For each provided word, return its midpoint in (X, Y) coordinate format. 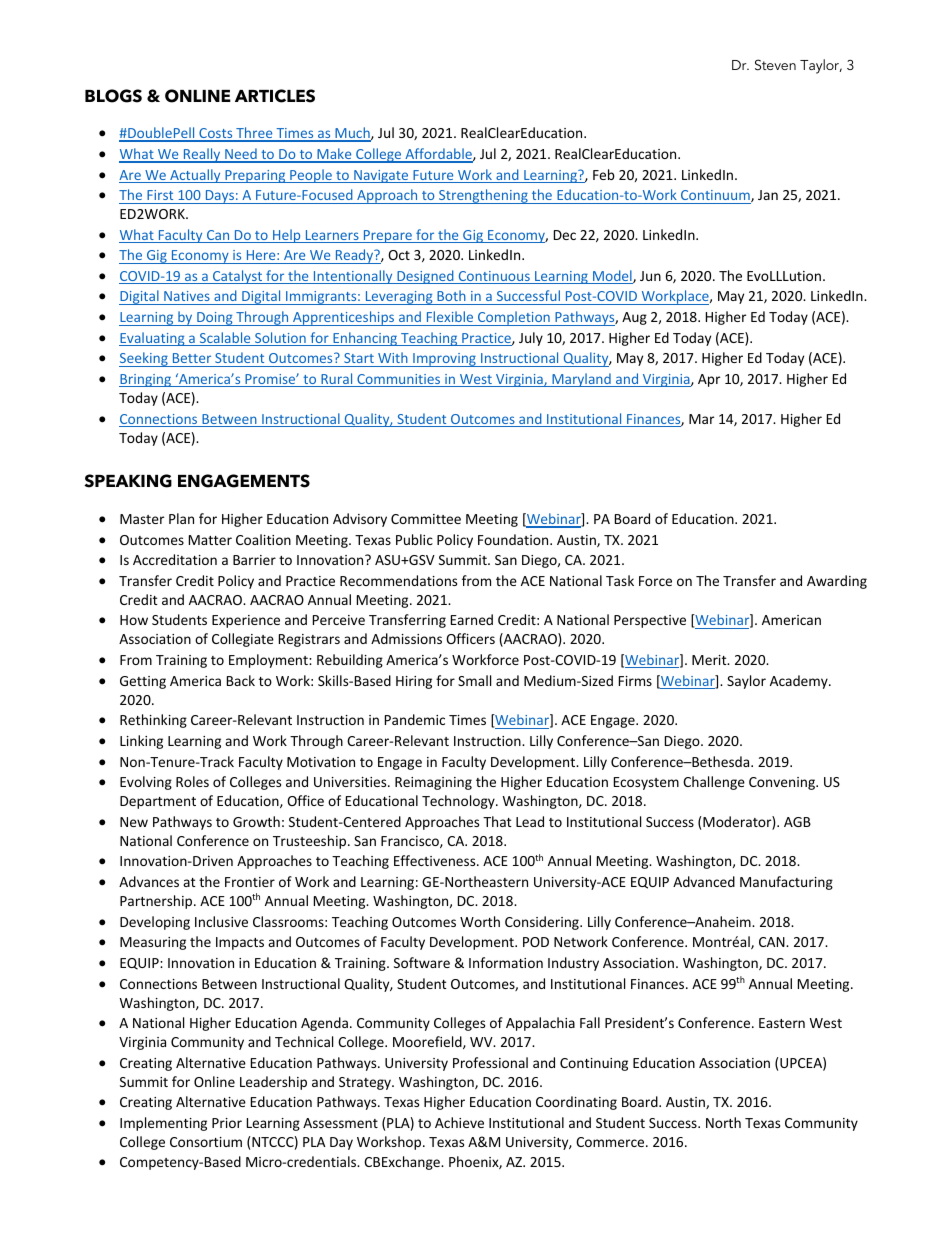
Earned (472, 619)
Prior (227, 1123)
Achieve (459, 1122)
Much (352, 134)
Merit (710, 660)
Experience (246, 621)
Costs (216, 134)
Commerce (611, 1142)
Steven (775, 65)
